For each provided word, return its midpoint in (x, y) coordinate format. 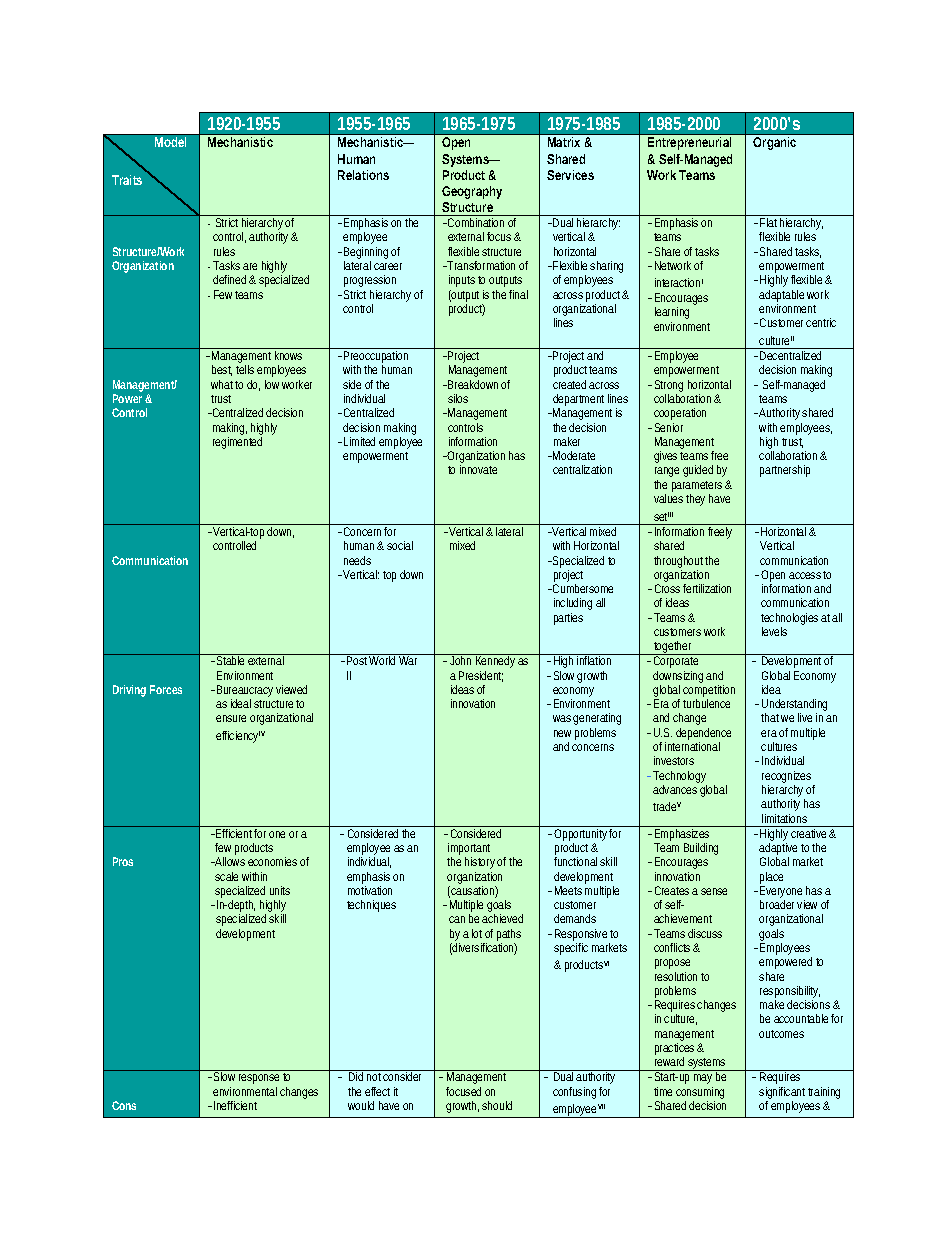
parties (568, 619)
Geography (472, 192)
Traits (127, 180)
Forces (166, 689)
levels (774, 631)
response (259, 1079)
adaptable (781, 296)
